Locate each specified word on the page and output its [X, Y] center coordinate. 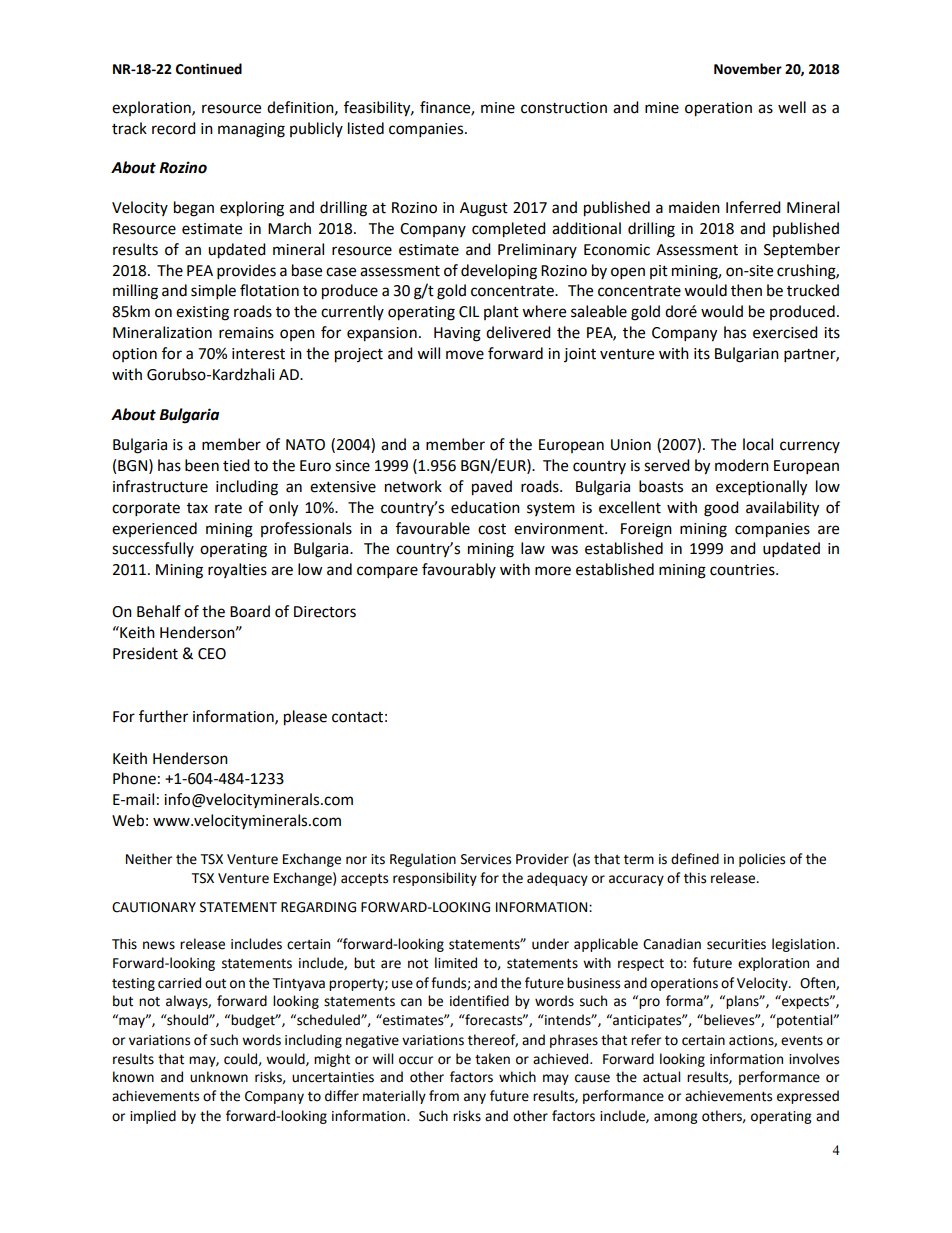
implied [153, 1117]
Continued [209, 69]
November [748, 69]
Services [486, 859]
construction [564, 108]
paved [492, 488]
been [202, 465]
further [163, 716]
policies [762, 860]
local [758, 444]
